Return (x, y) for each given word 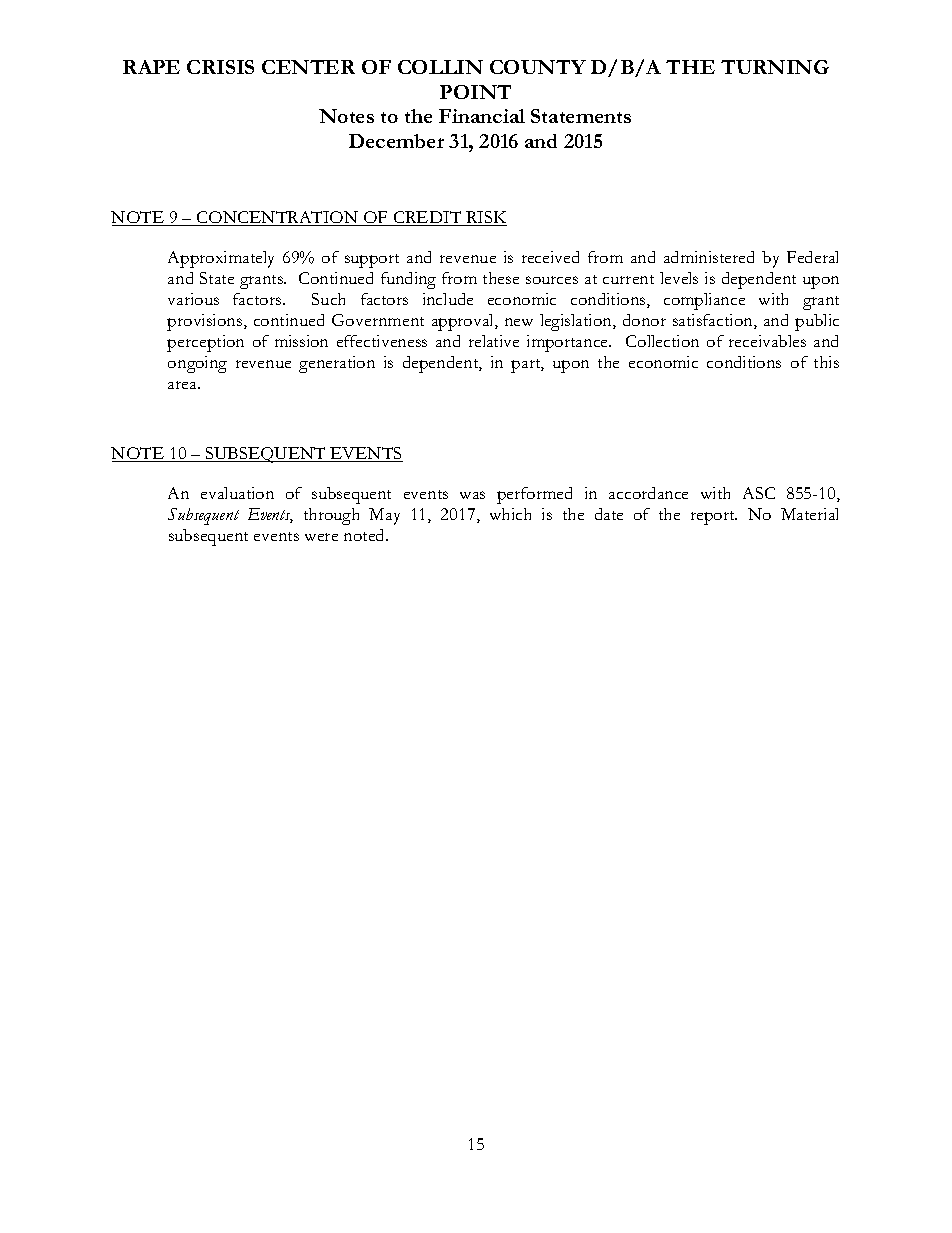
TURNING (775, 67)
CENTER (308, 67)
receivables (767, 341)
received (550, 257)
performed (534, 495)
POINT (475, 92)
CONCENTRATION (277, 218)
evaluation (237, 493)
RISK (485, 218)
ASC (759, 493)
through (331, 516)
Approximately (221, 259)
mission (301, 341)
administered (709, 257)
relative (494, 341)
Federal (812, 257)
